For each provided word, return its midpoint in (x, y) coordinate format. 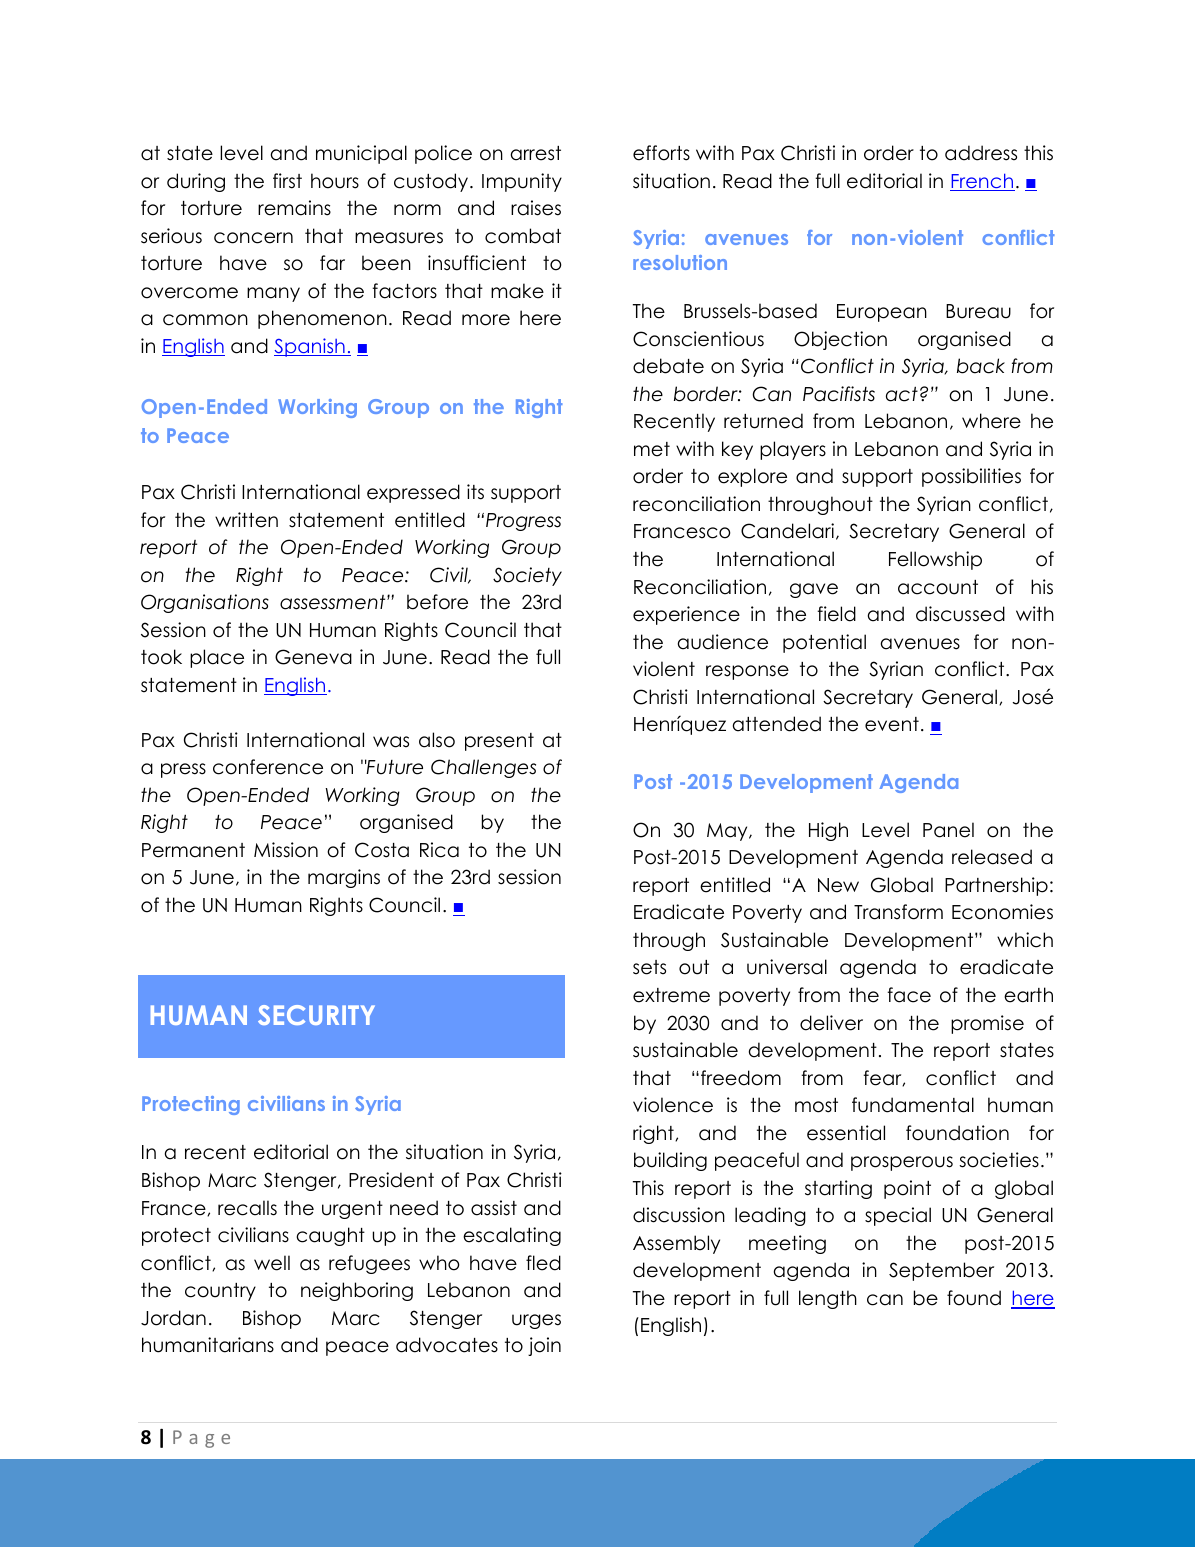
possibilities (971, 477)
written (246, 520)
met (652, 449)
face (909, 995)
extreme (671, 995)
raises (536, 208)
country (220, 1292)
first (287, 181)
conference (268, 767)
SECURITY (316, 1015)
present (499, 742)
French (982, 182)
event (892, 724)
